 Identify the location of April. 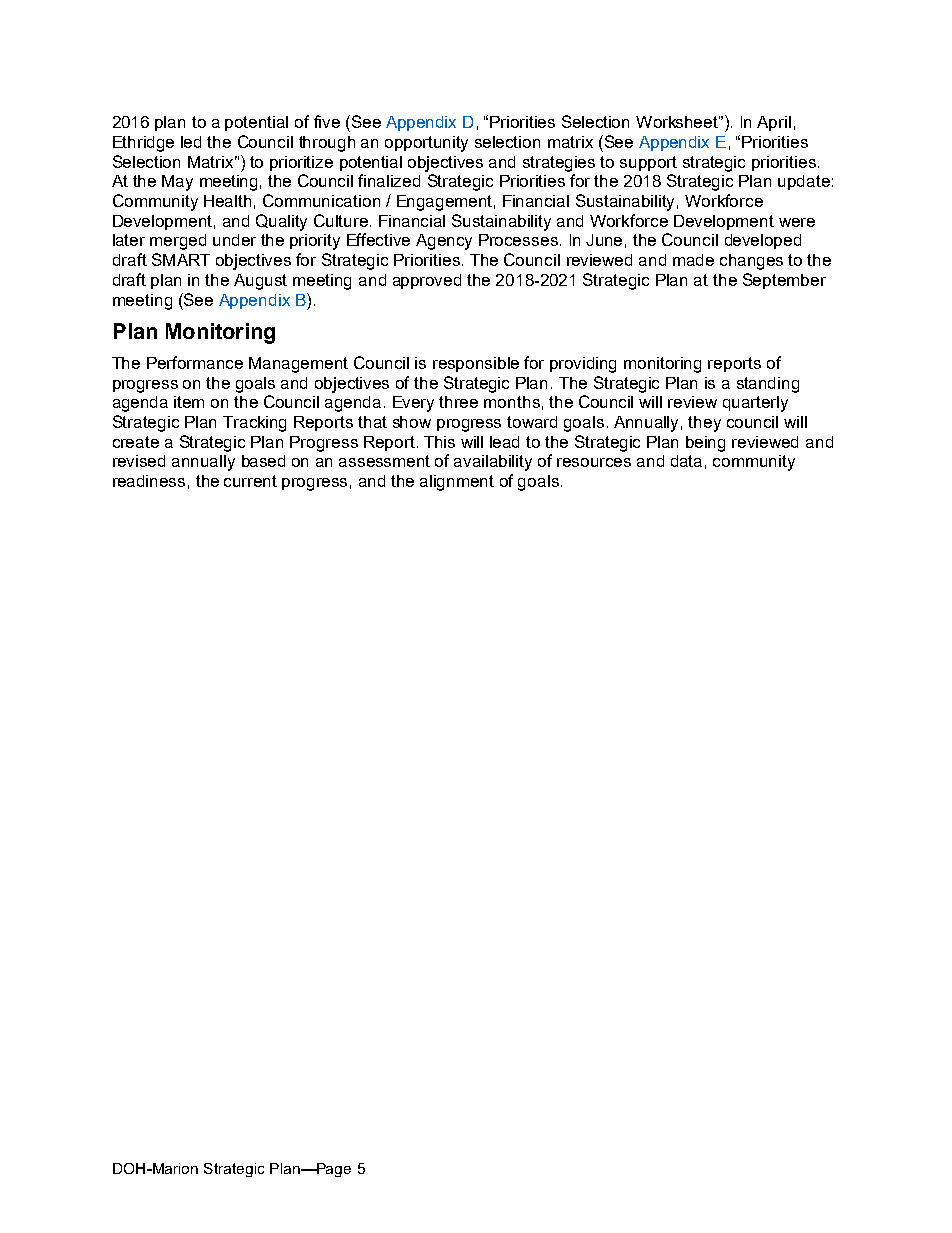
(774, 123).
